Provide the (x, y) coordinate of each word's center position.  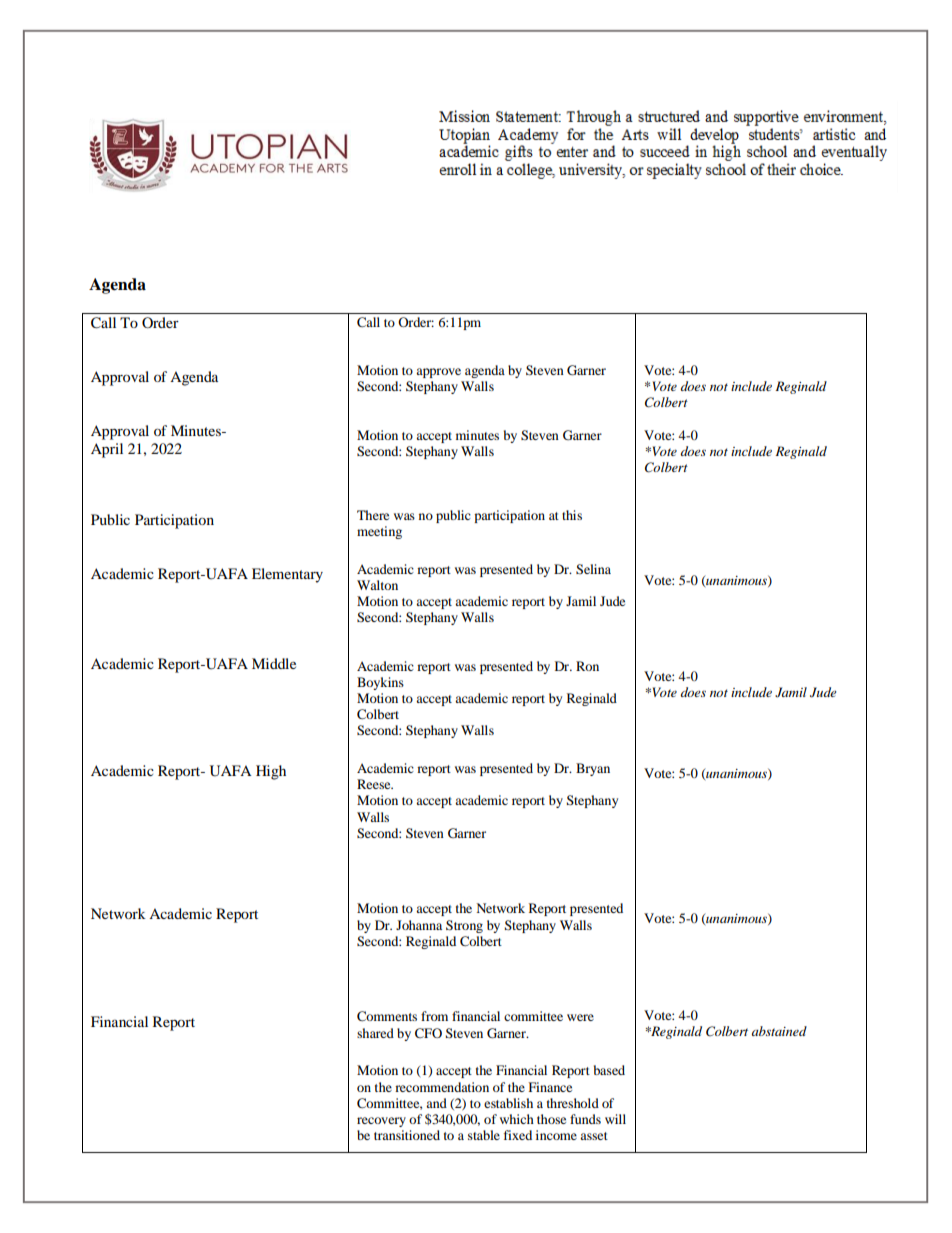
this (572, 515)
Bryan (593, 769)
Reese (375, 784)
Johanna (419, 925)
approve (438, 373)
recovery (381, 1122)
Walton (377, 585)
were (580, 1017)
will (615, 1119)
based (609, 1070)
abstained (779, 1031)
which (517, 1119)
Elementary (287, 575)
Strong (464, 926)
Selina (593, 569)
